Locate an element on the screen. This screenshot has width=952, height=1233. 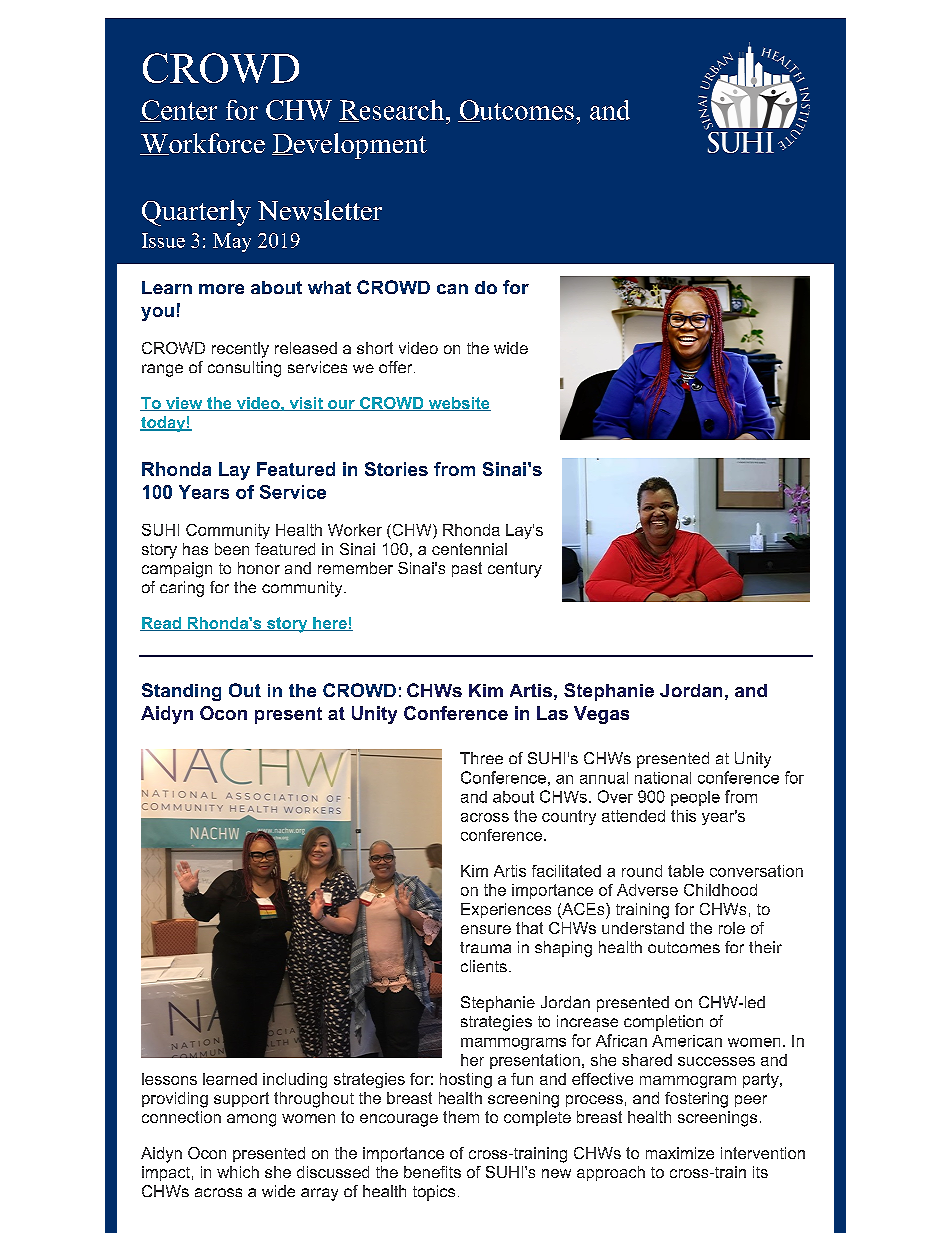
Workforce is located at coordinates (202, 144).
